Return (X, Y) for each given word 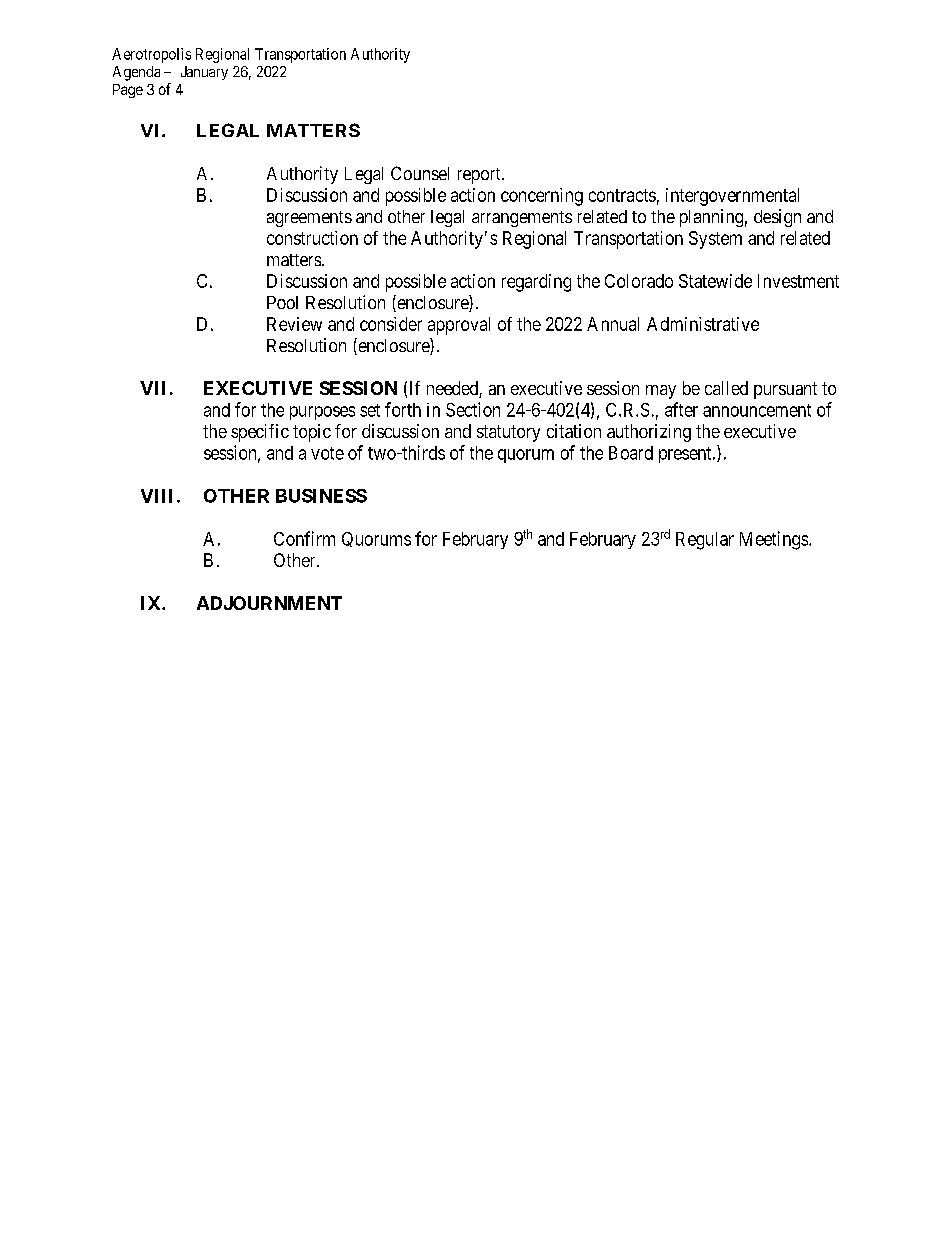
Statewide (715, 281)
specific (260, 433)
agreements (309, 219)
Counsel (420, 173)
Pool (282, 302)
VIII (156, 496)
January (204, 73)
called (726, 388)
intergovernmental (732, 197)
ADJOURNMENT (269, 603)
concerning (542, 197)
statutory (508, 433)
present (686, 455)
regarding (536, 283)
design (777, 218)
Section (473, 409)
